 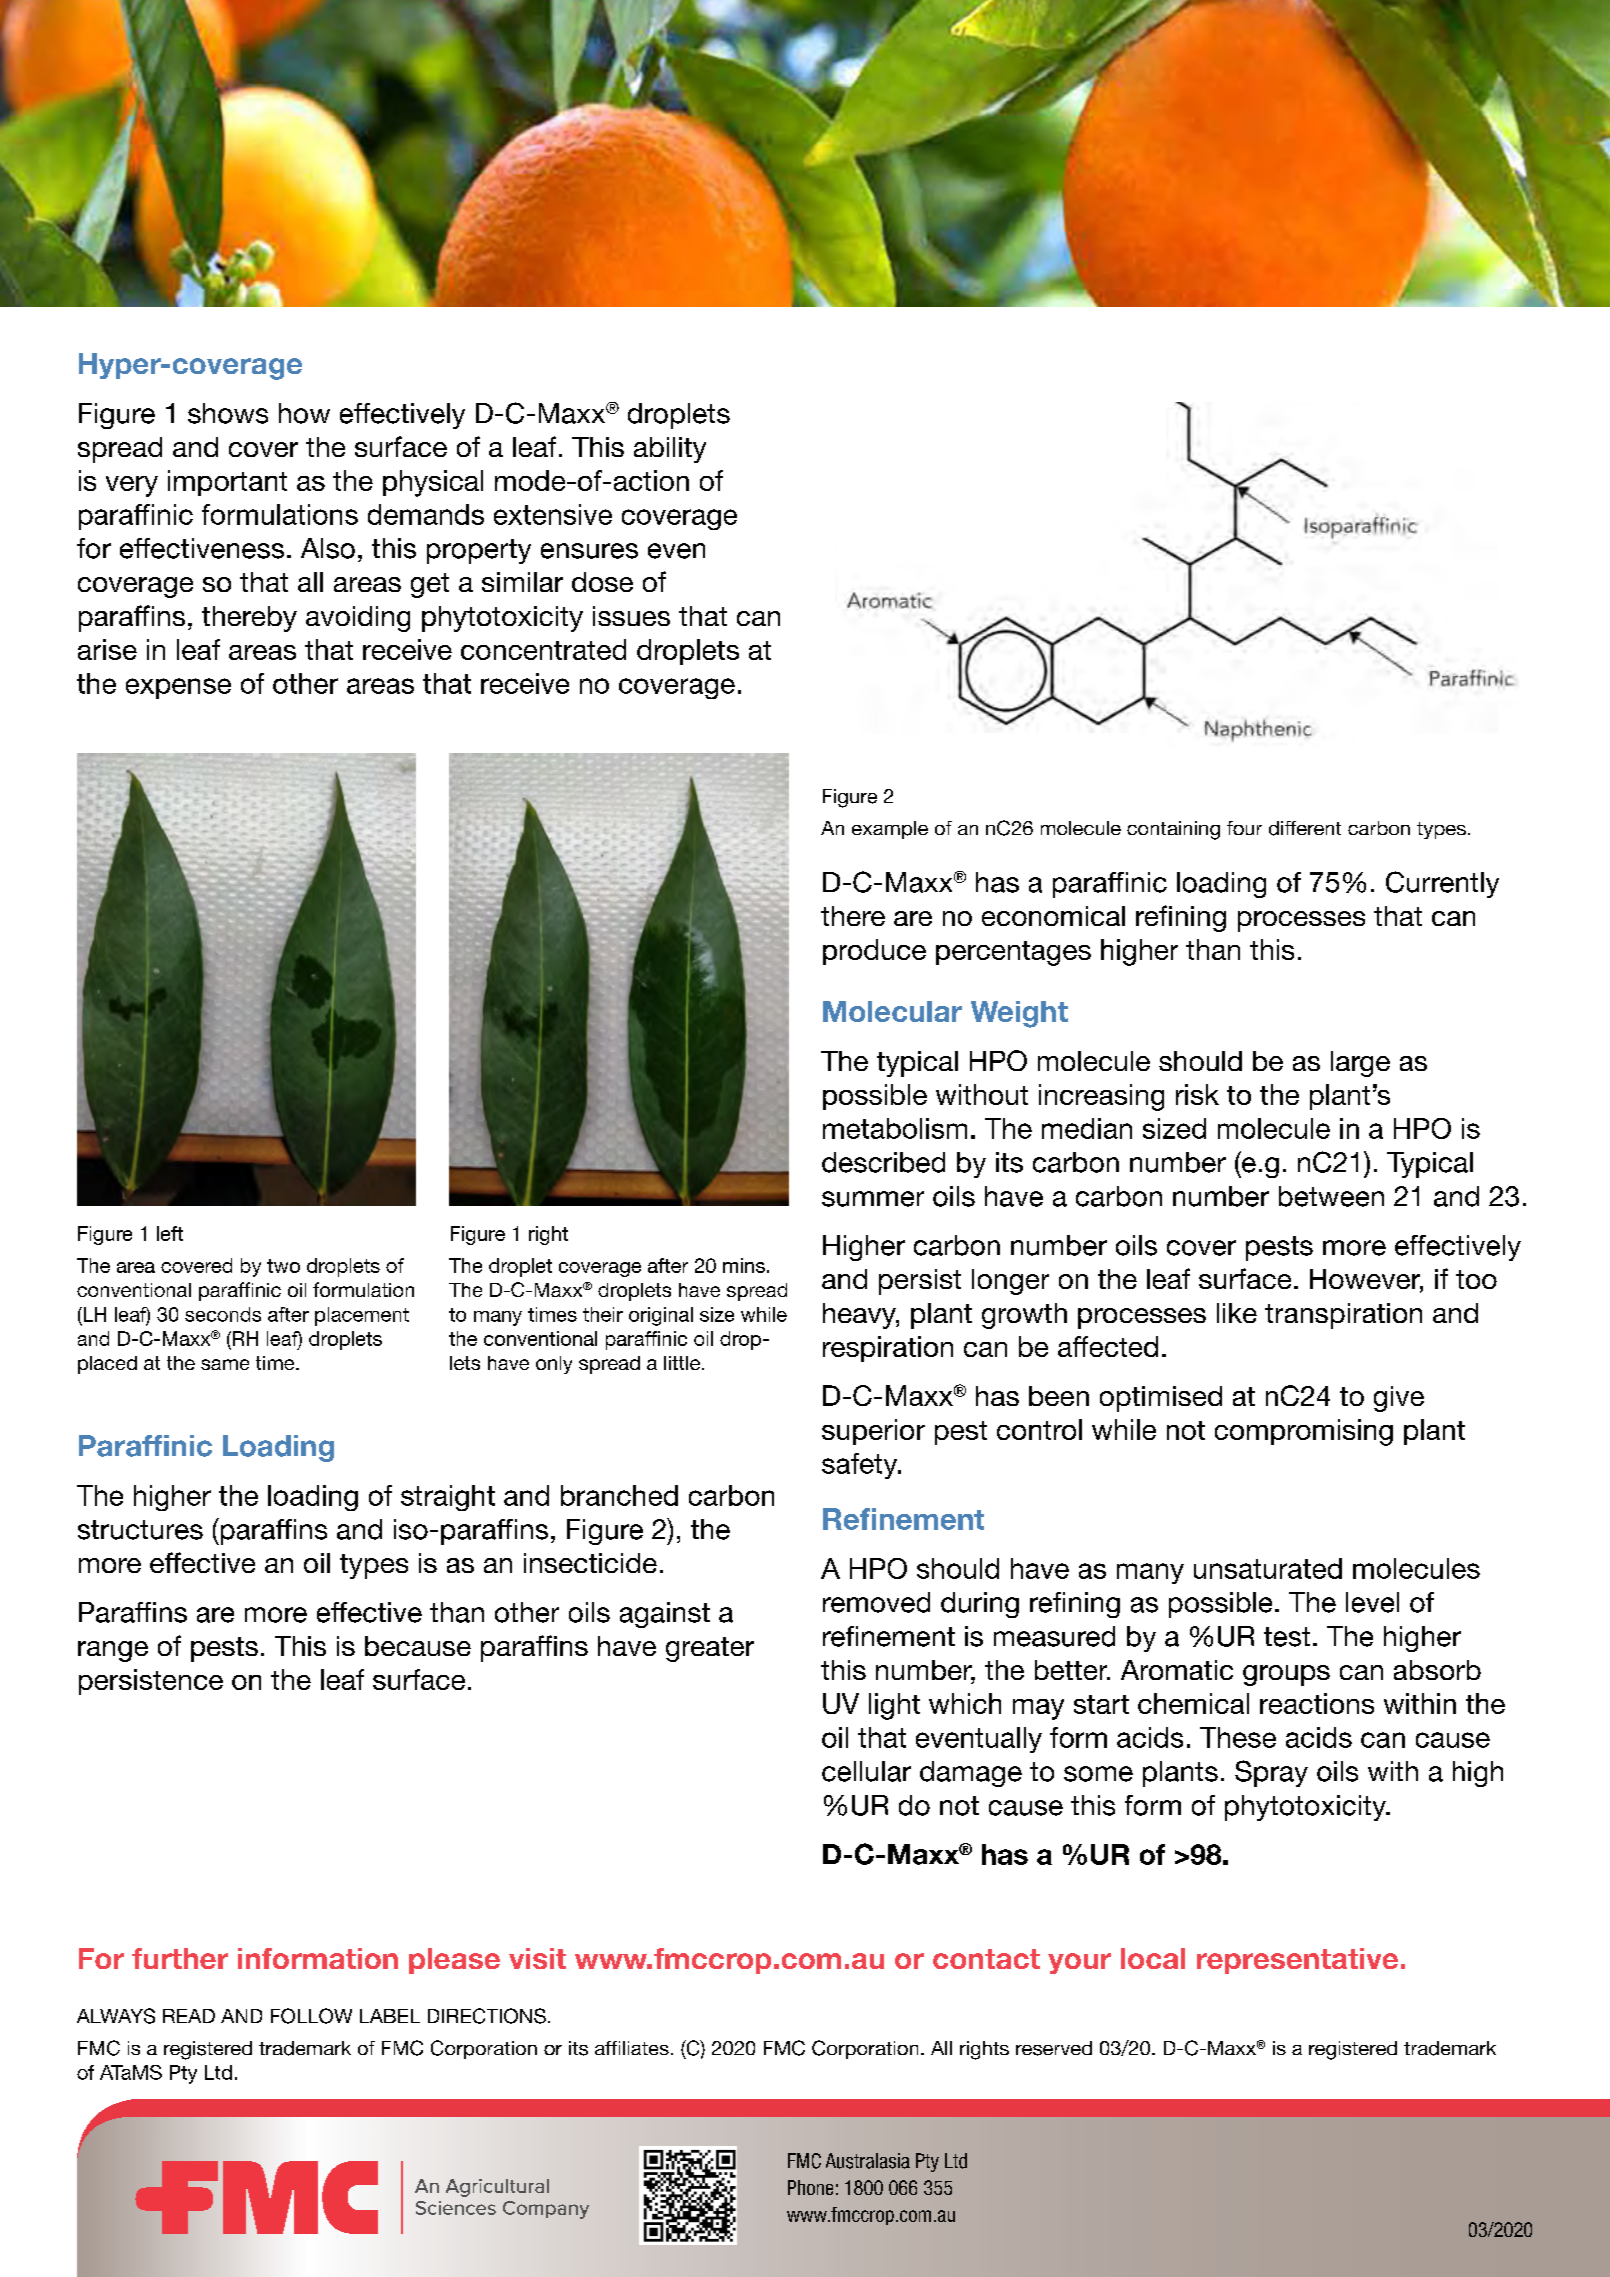 I want to click on seconds, so click(x=223, y=1314).
